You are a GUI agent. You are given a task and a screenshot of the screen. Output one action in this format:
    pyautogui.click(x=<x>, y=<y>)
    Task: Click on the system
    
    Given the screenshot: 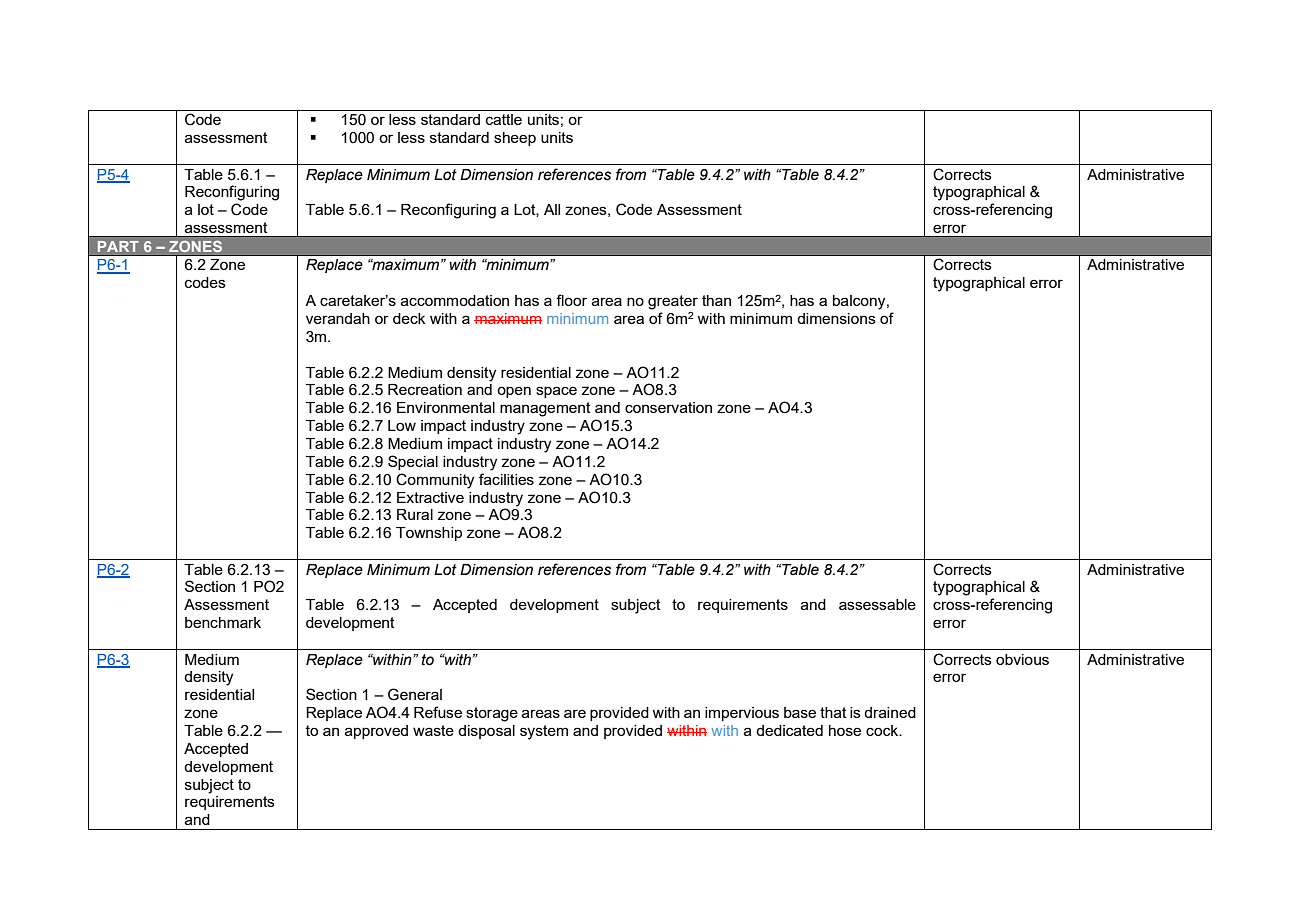 What is the action you would take?
    pyautogui.click(x=544, y=732)
